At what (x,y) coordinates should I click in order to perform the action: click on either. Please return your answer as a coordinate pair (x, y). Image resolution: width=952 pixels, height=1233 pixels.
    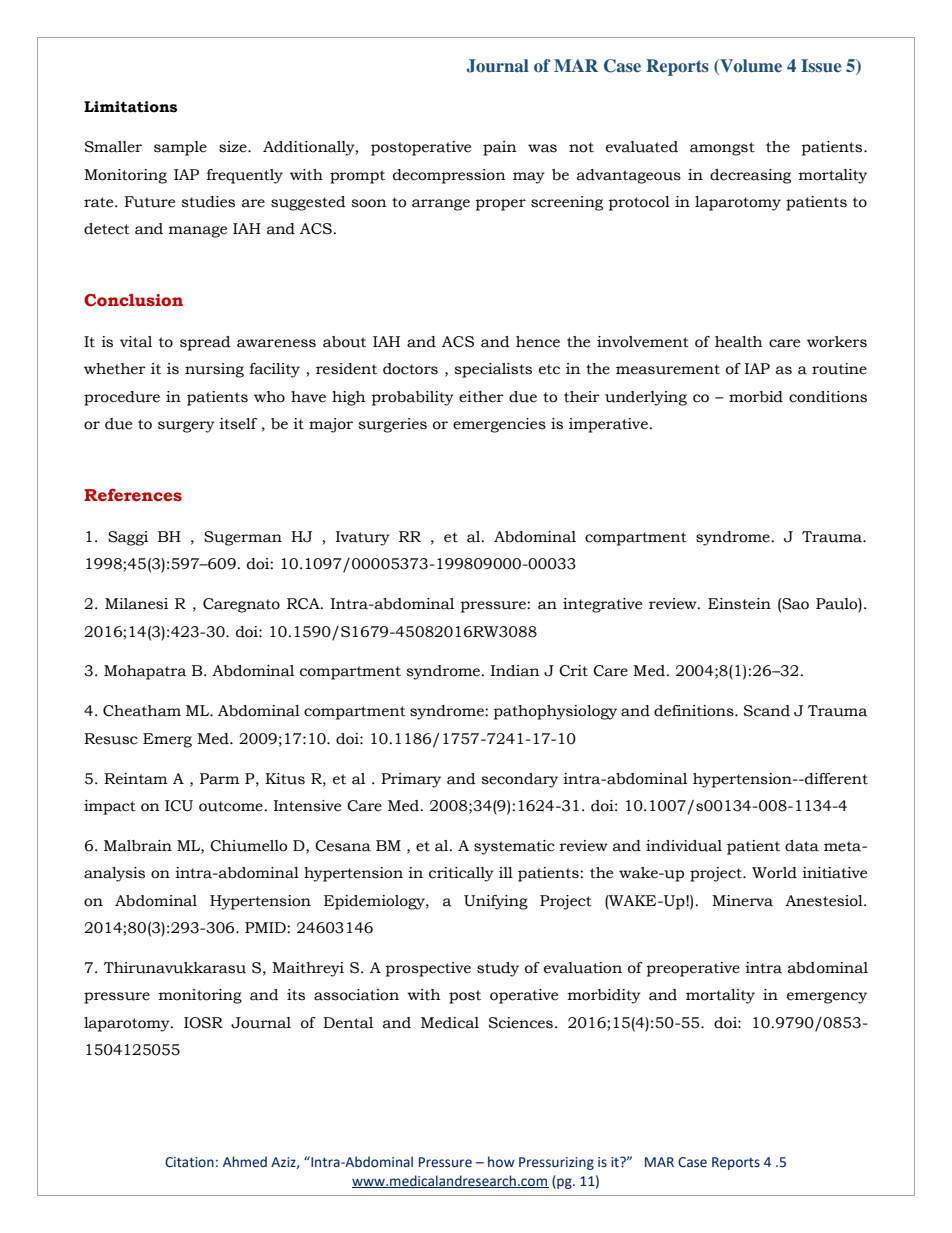
    Looking at the image, I should click on (481, 397).
